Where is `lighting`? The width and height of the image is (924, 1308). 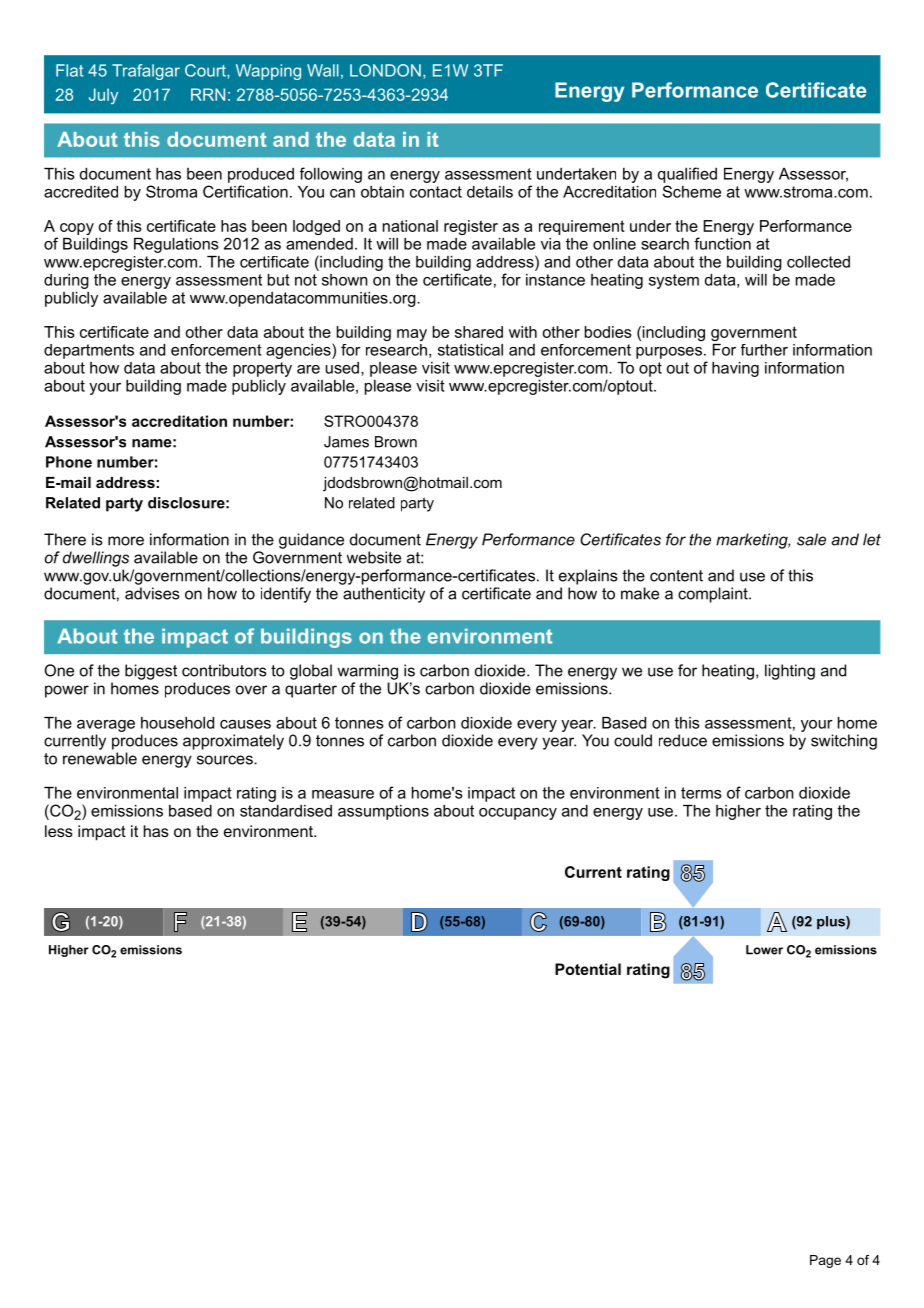
lighting is located at coordinates (790, 672).
